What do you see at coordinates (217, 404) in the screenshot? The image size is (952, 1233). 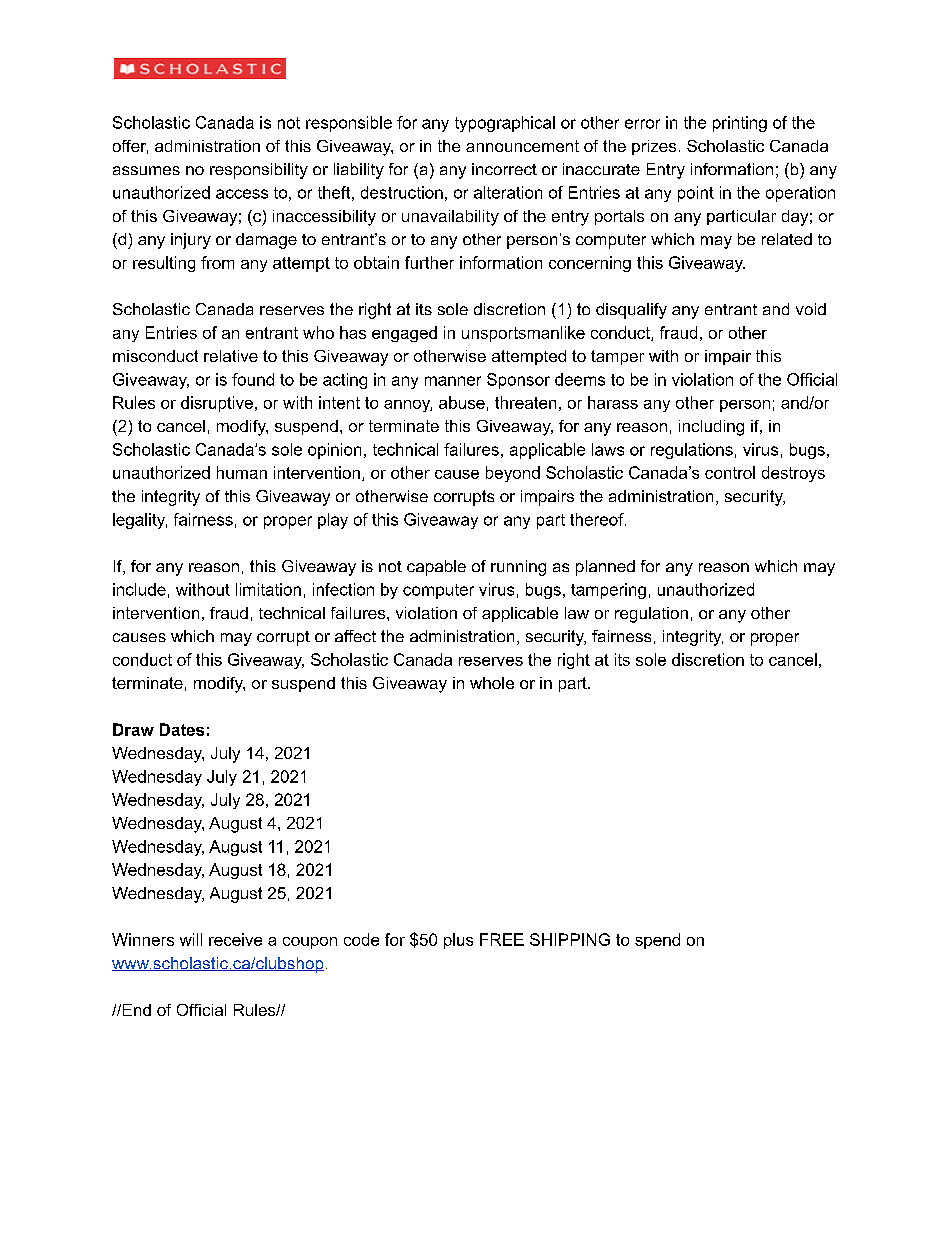 I see `disruptive` at bounding box center [217, 404].
